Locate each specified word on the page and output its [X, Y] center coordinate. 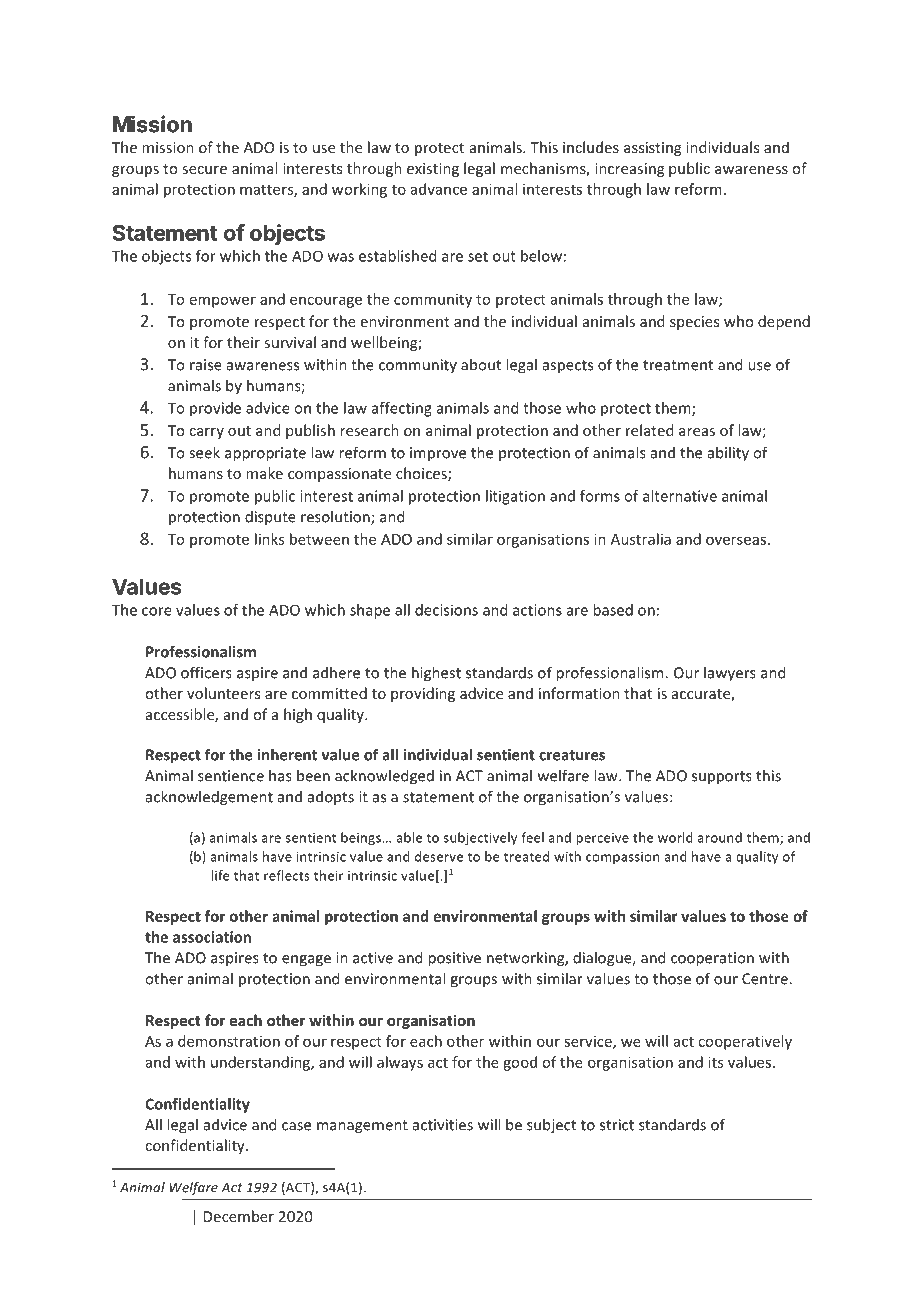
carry [206, 433]
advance [439, 189]
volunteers [223, 693]
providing [423, 694]
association [212, 937]
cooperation [712, 959]
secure [204, 170]
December [239, 1216]
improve [438, 454]
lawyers [730, 674]
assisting [652, 149]
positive [454, 959]
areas [697, 432]
